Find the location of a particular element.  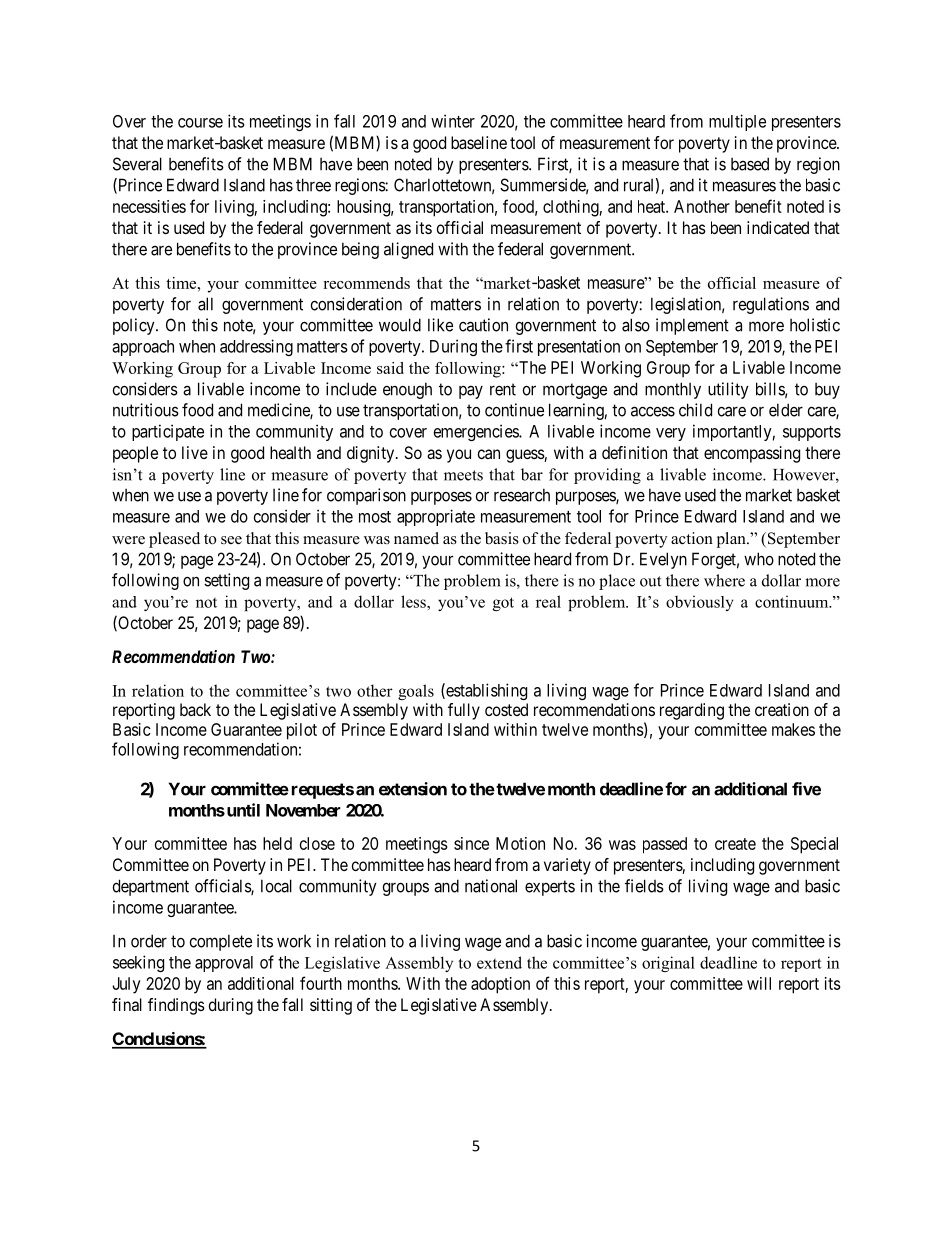

until is located at coordinates (242, 810).
